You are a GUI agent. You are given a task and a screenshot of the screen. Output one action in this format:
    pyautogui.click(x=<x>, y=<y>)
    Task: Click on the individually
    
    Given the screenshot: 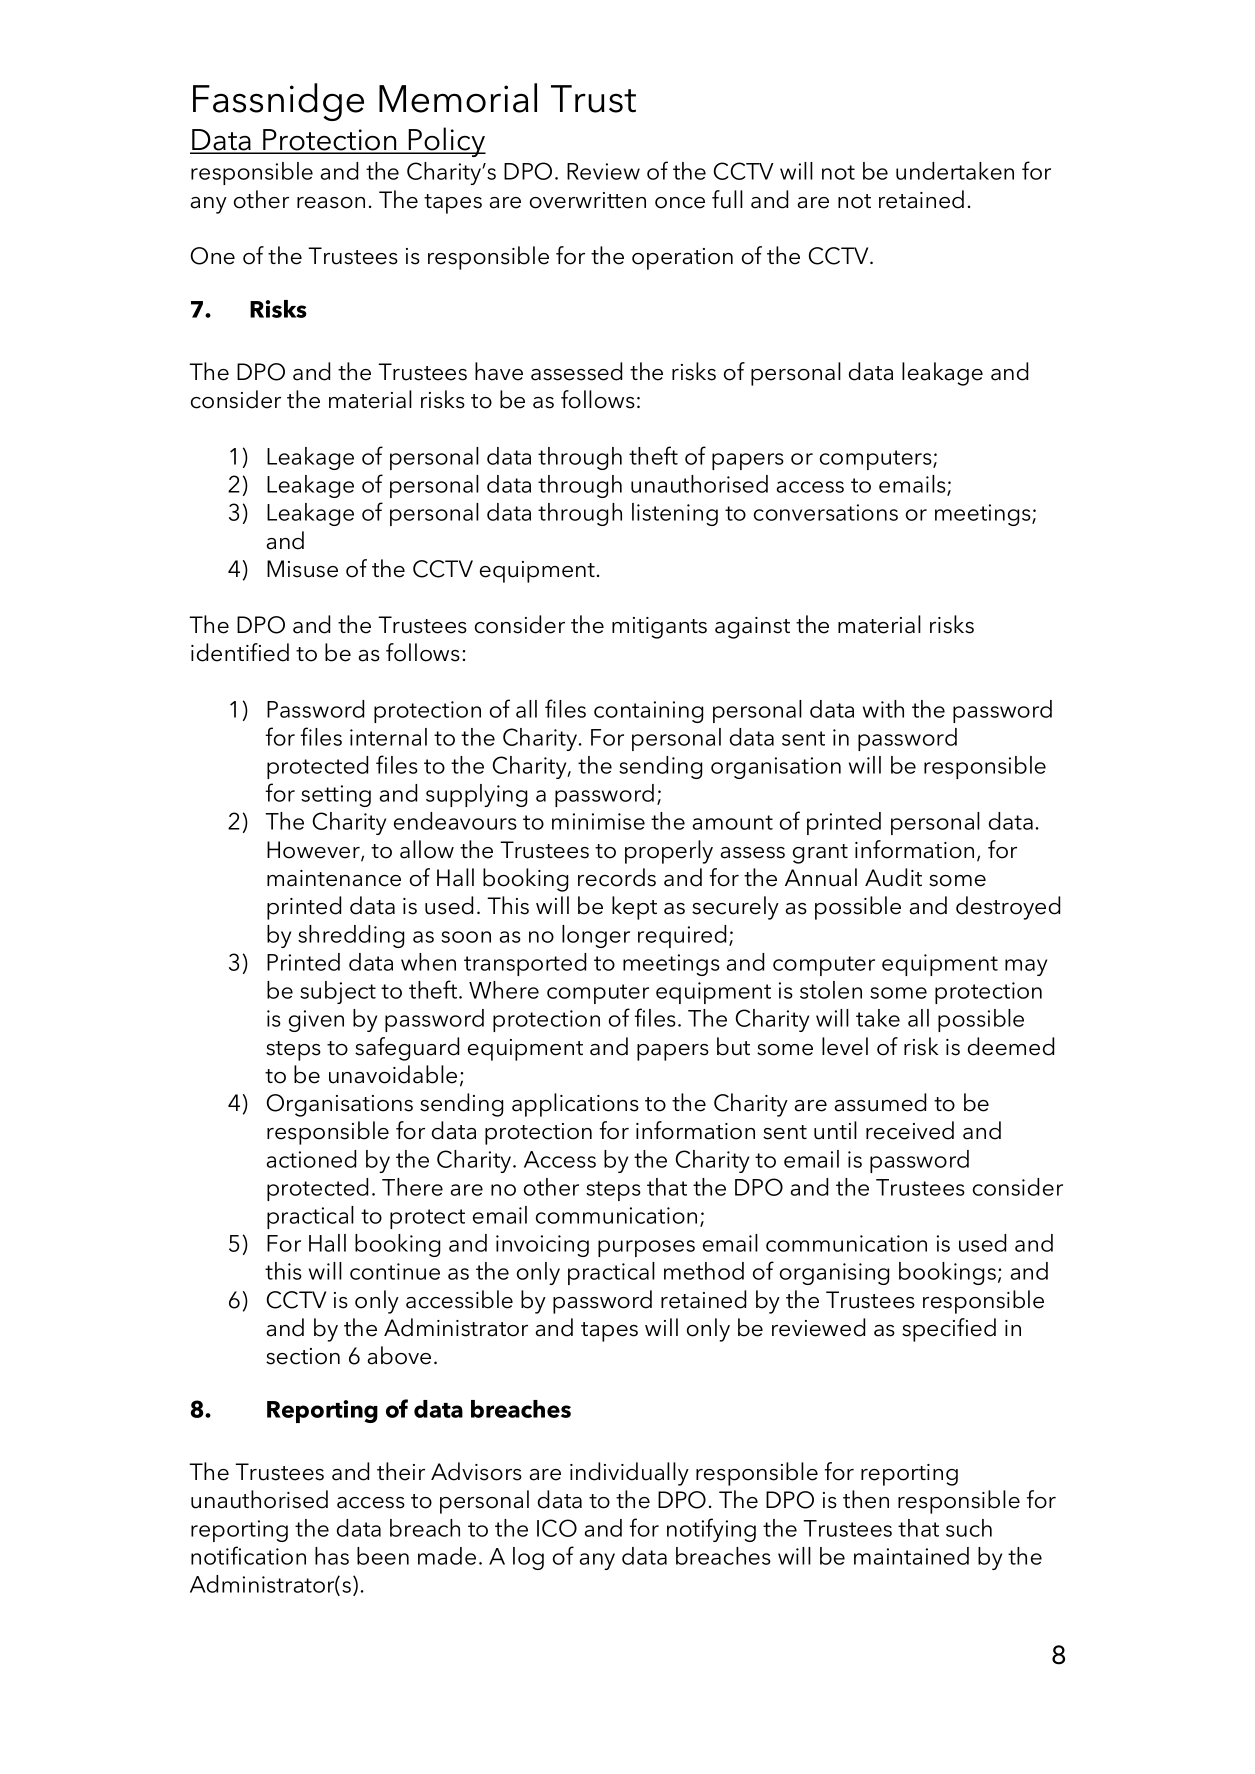 What is the action you would take?
    pyautogui.click(x=629, y=1474)
